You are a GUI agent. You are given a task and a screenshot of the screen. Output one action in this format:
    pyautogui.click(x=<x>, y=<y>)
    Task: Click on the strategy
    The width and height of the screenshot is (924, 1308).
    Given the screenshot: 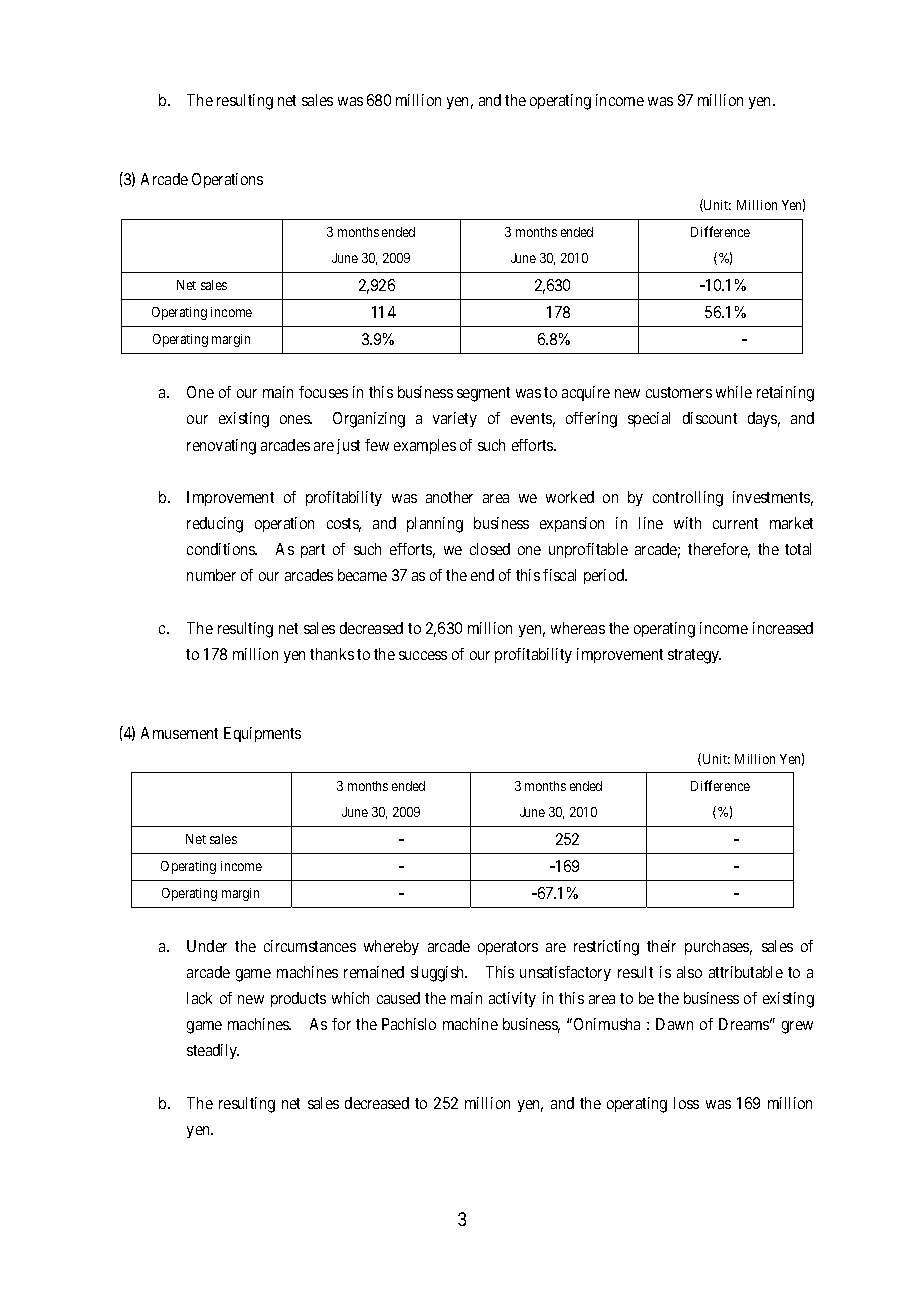 What is the action you would take?
    pyautogui.click(x=694, y=656)
